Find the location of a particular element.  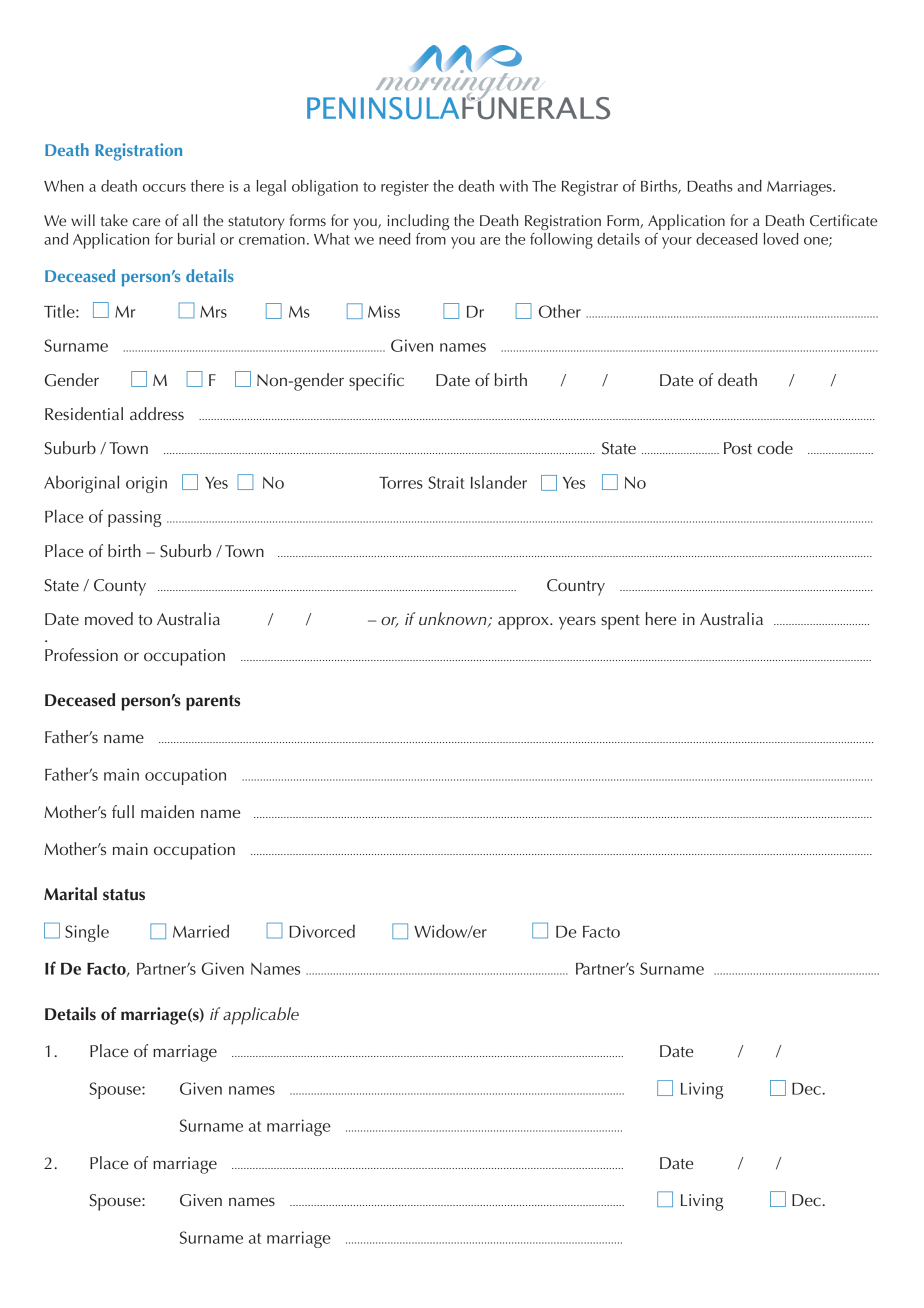

unknown is located at coordinates (454, 620).
